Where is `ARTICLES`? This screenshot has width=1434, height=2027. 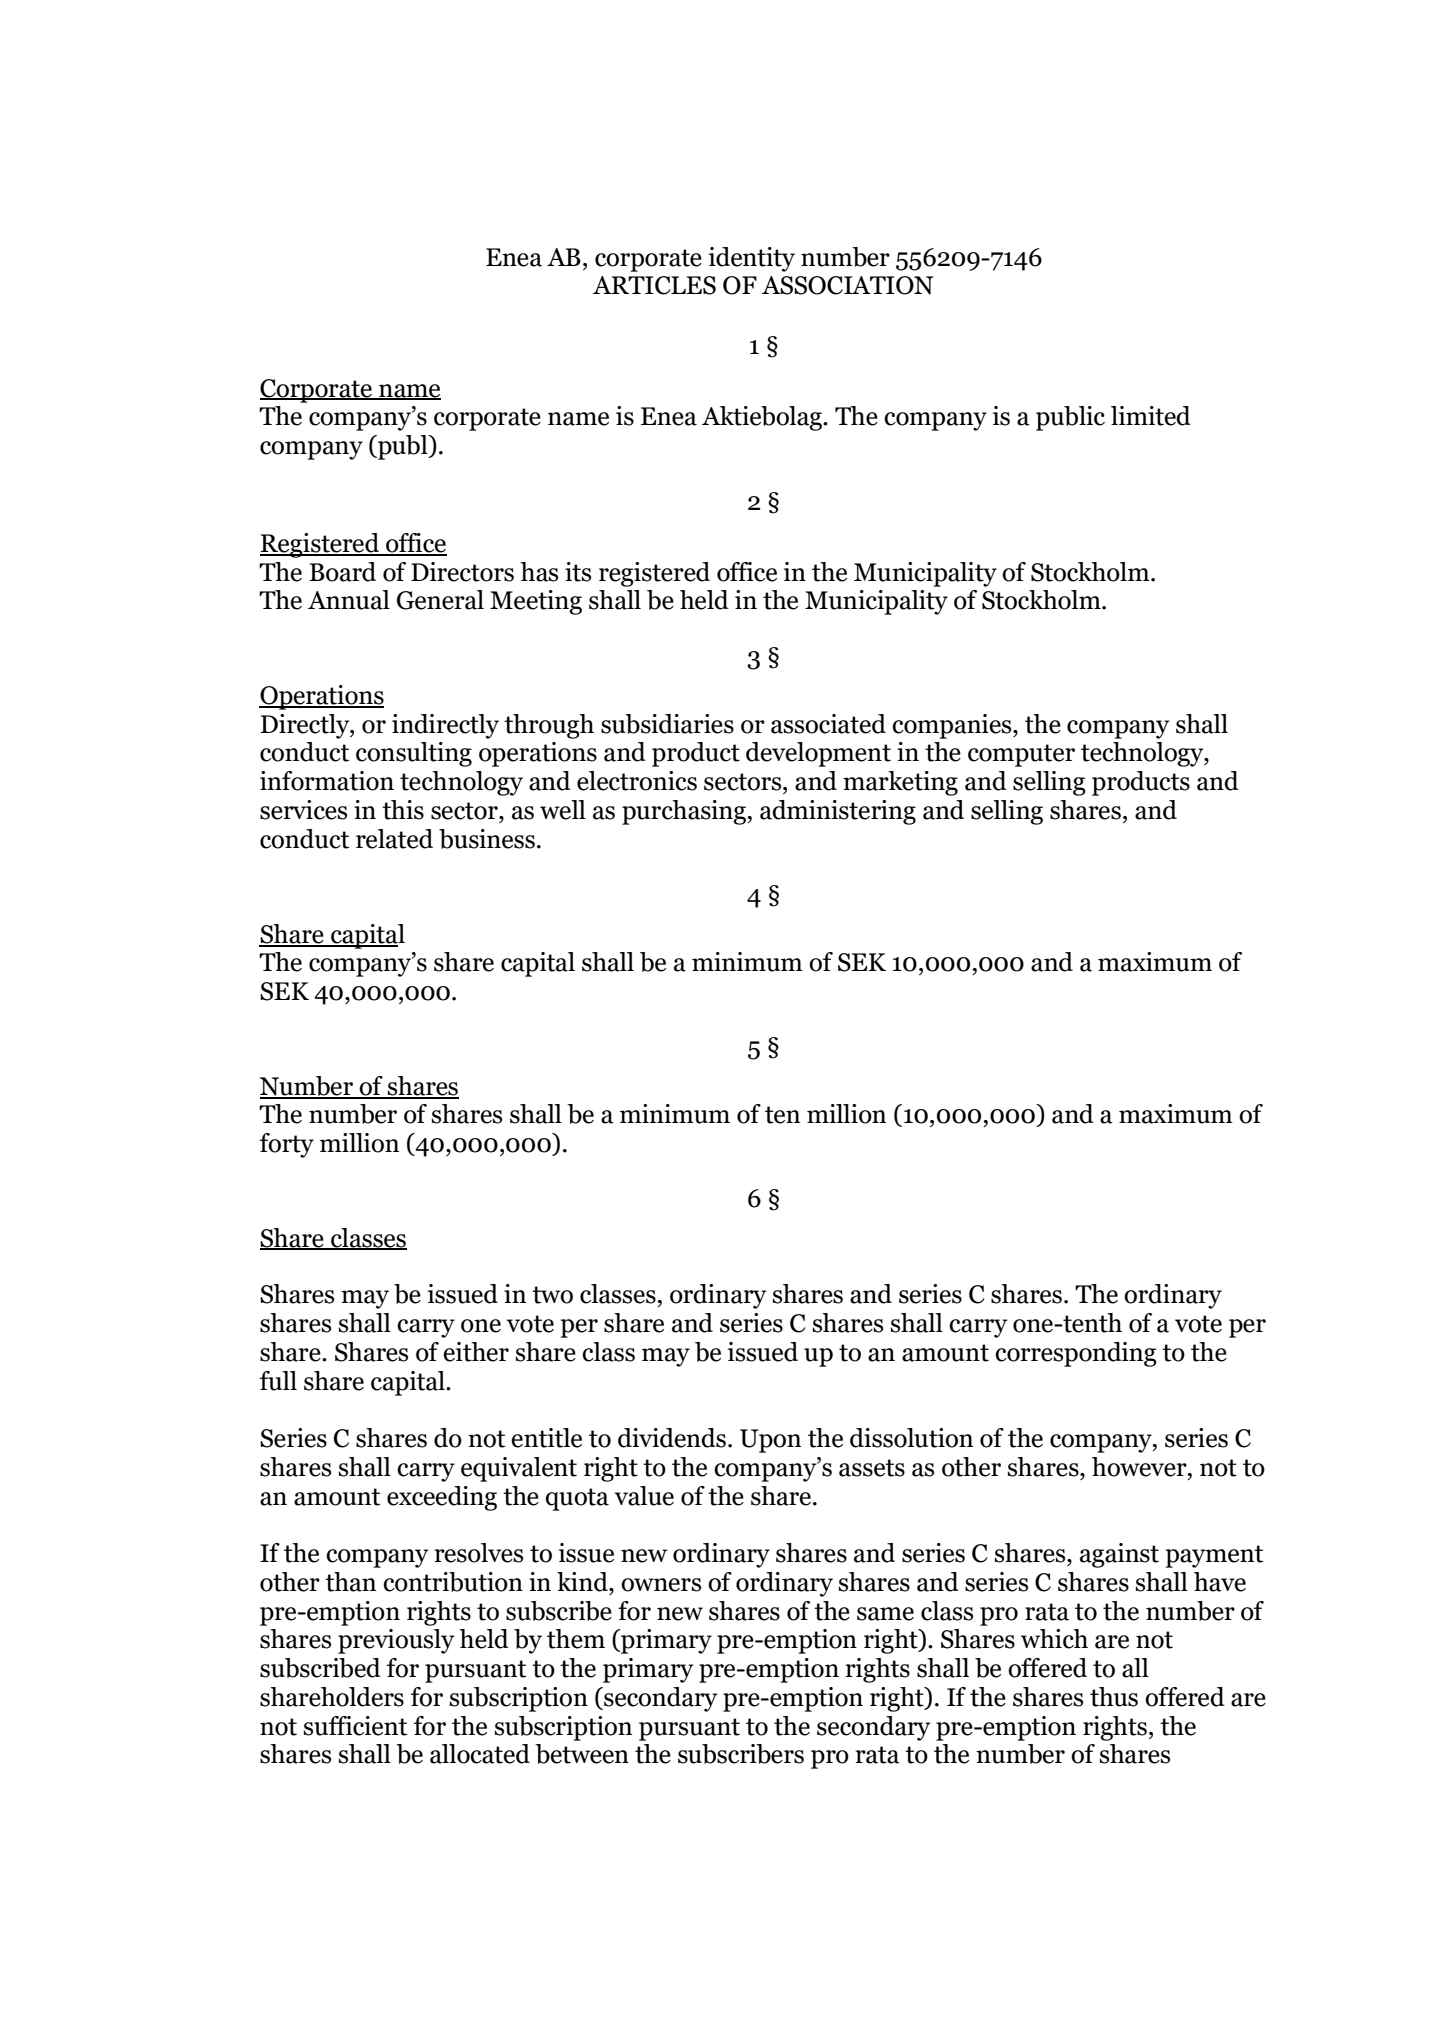 ARTICLES is located at coordinates (654, 285).
